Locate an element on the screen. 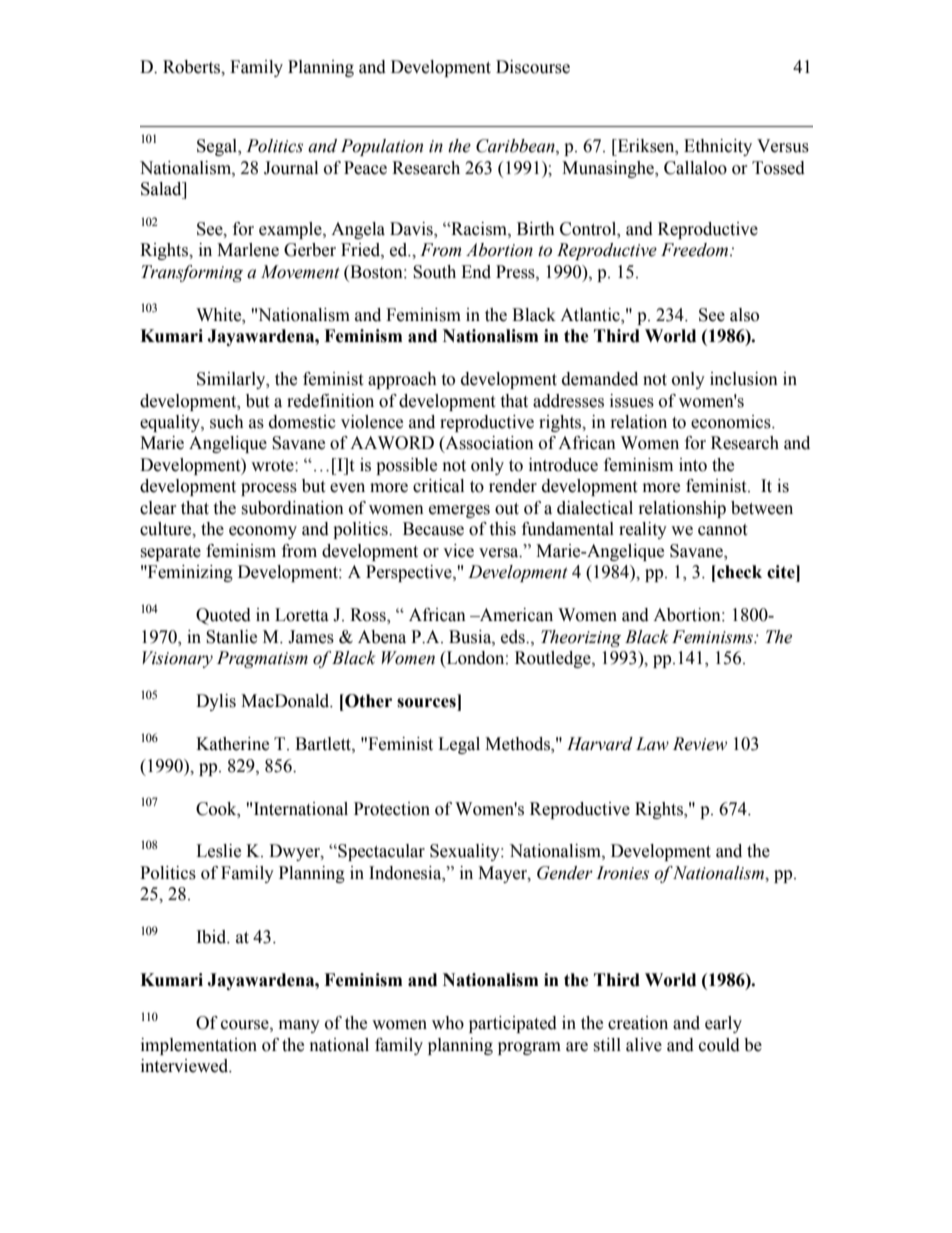 Image resolution: width=952 pixels, height=1233 pixels. Segal is located at coordinates (218, 147).
